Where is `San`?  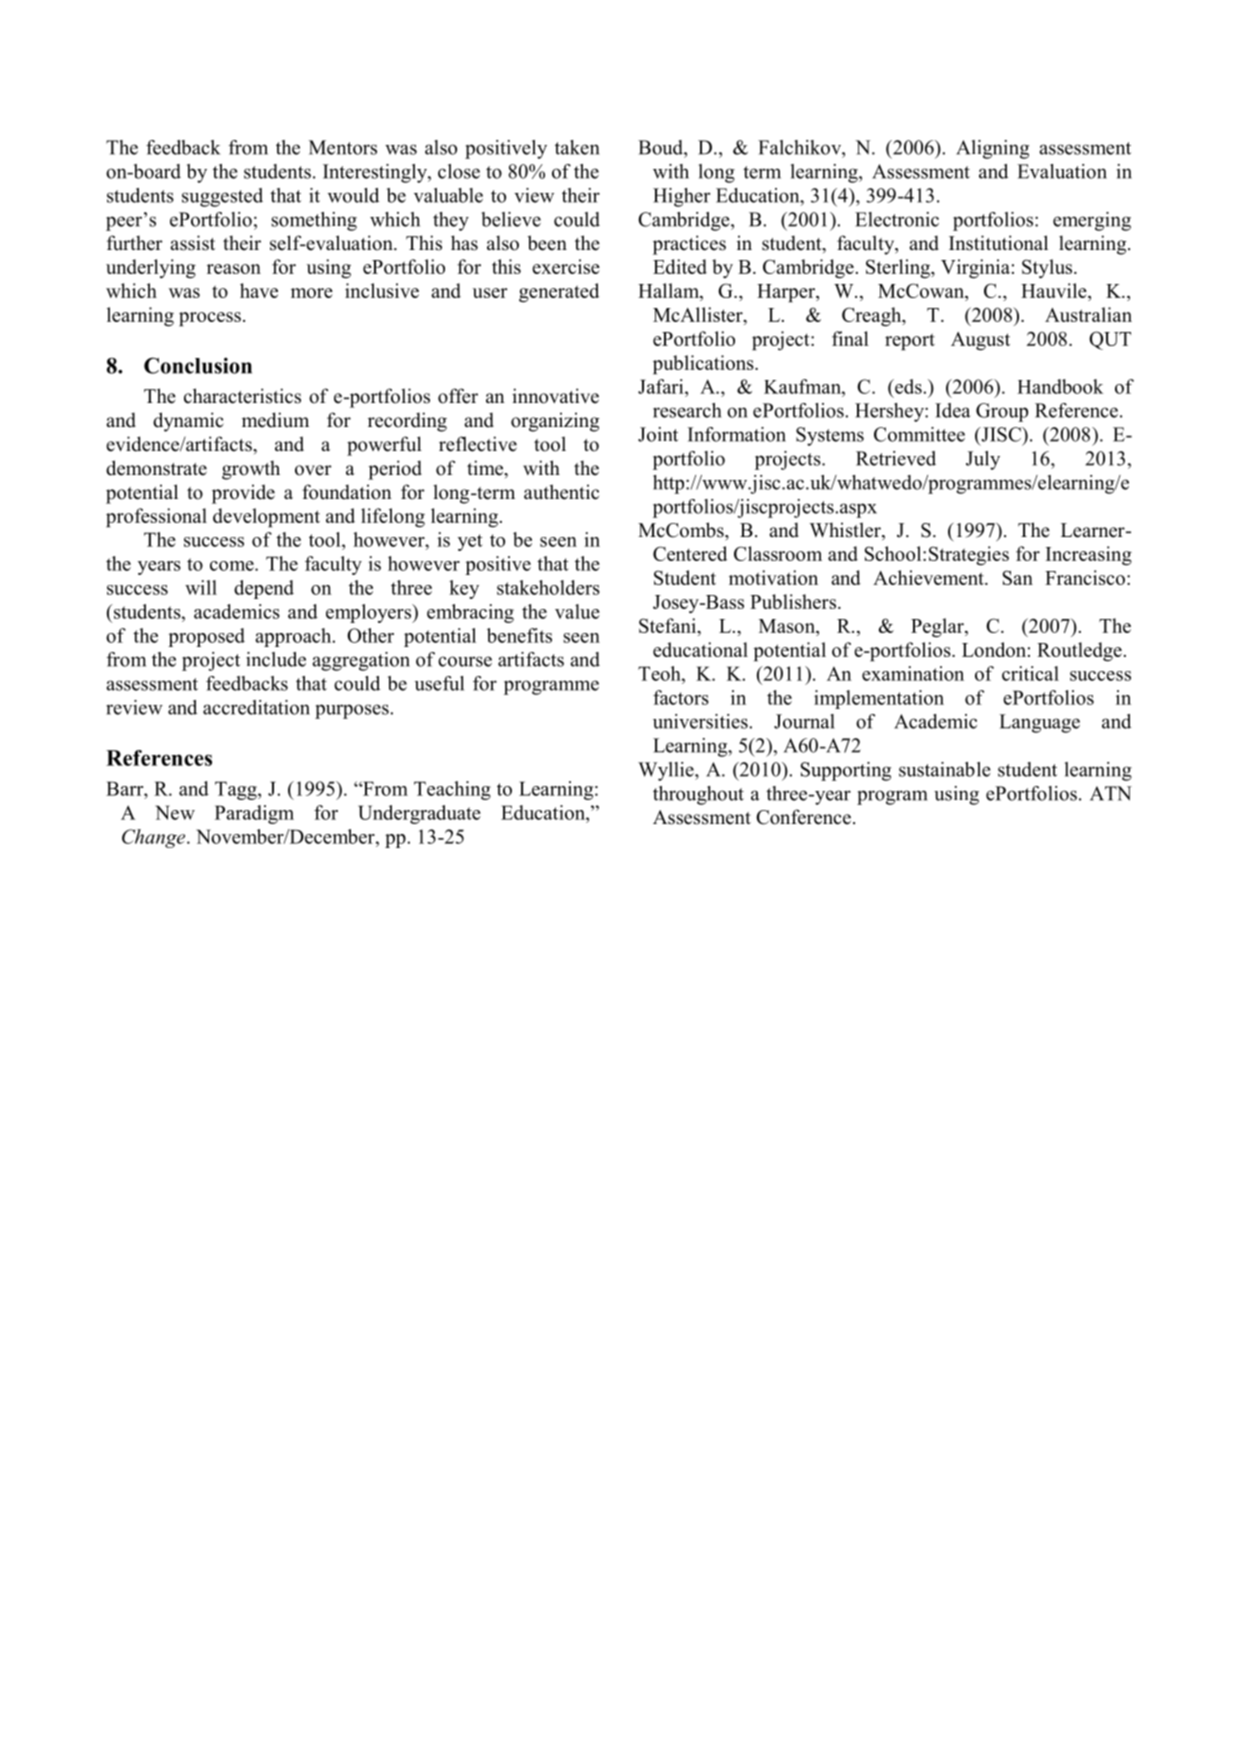
San is located at coordinates (1018, 577).
